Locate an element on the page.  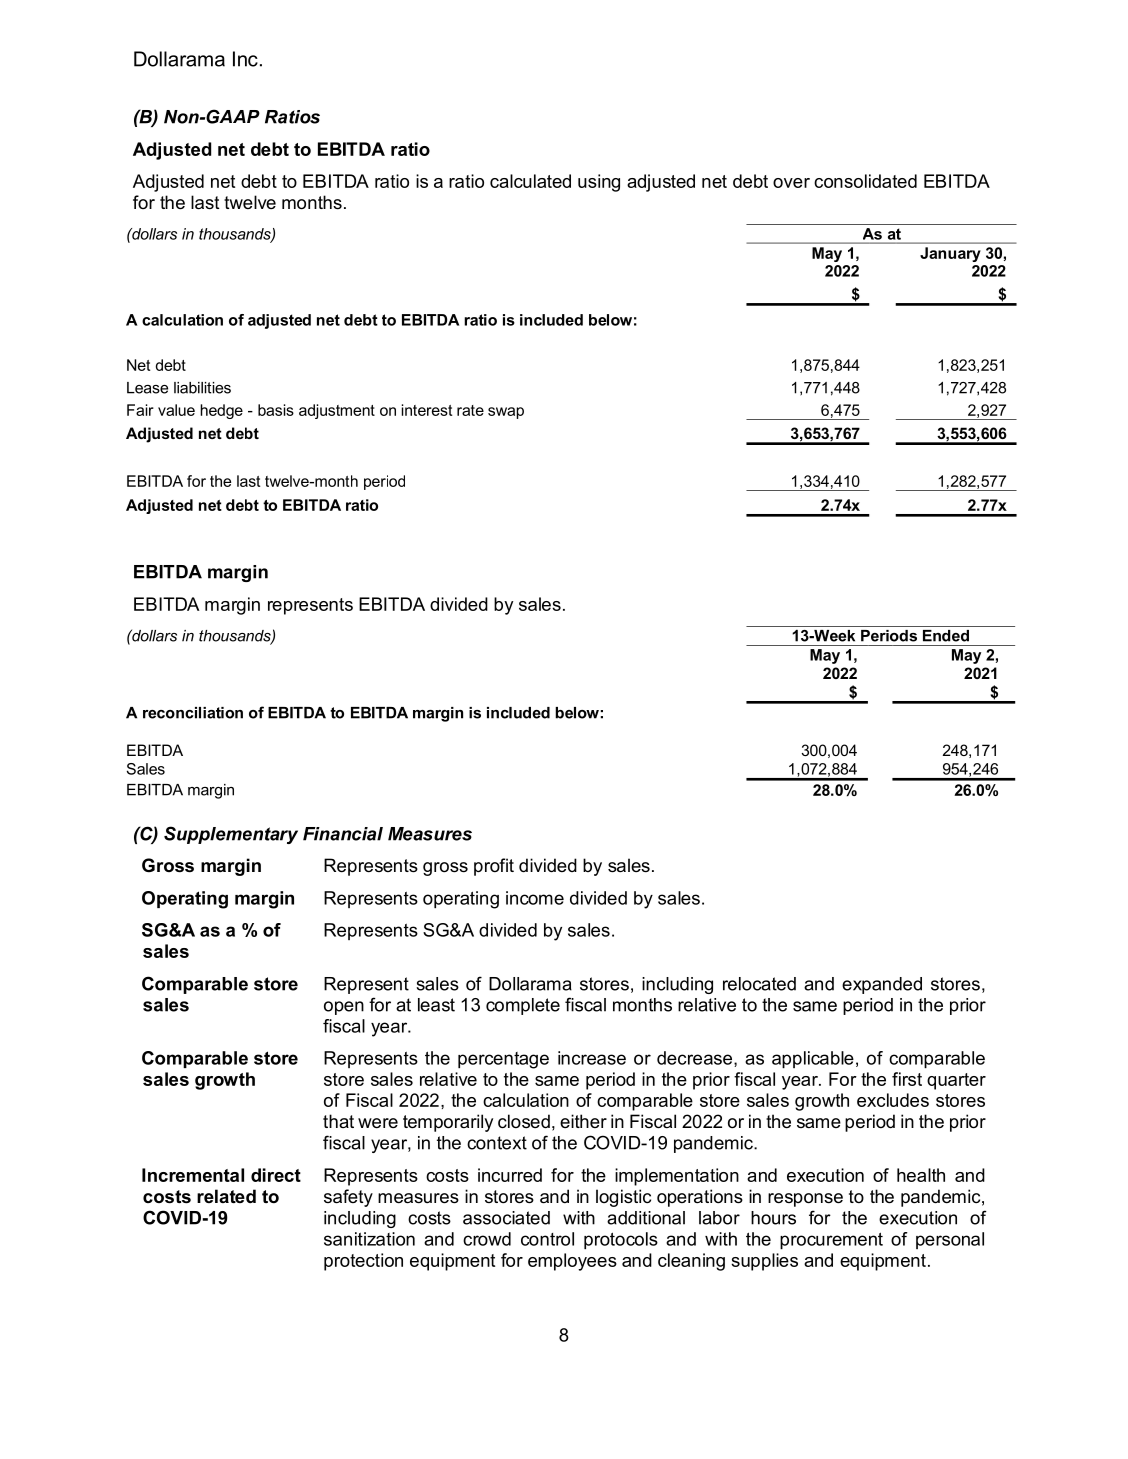
control is located at coordinates (547, 1239).
